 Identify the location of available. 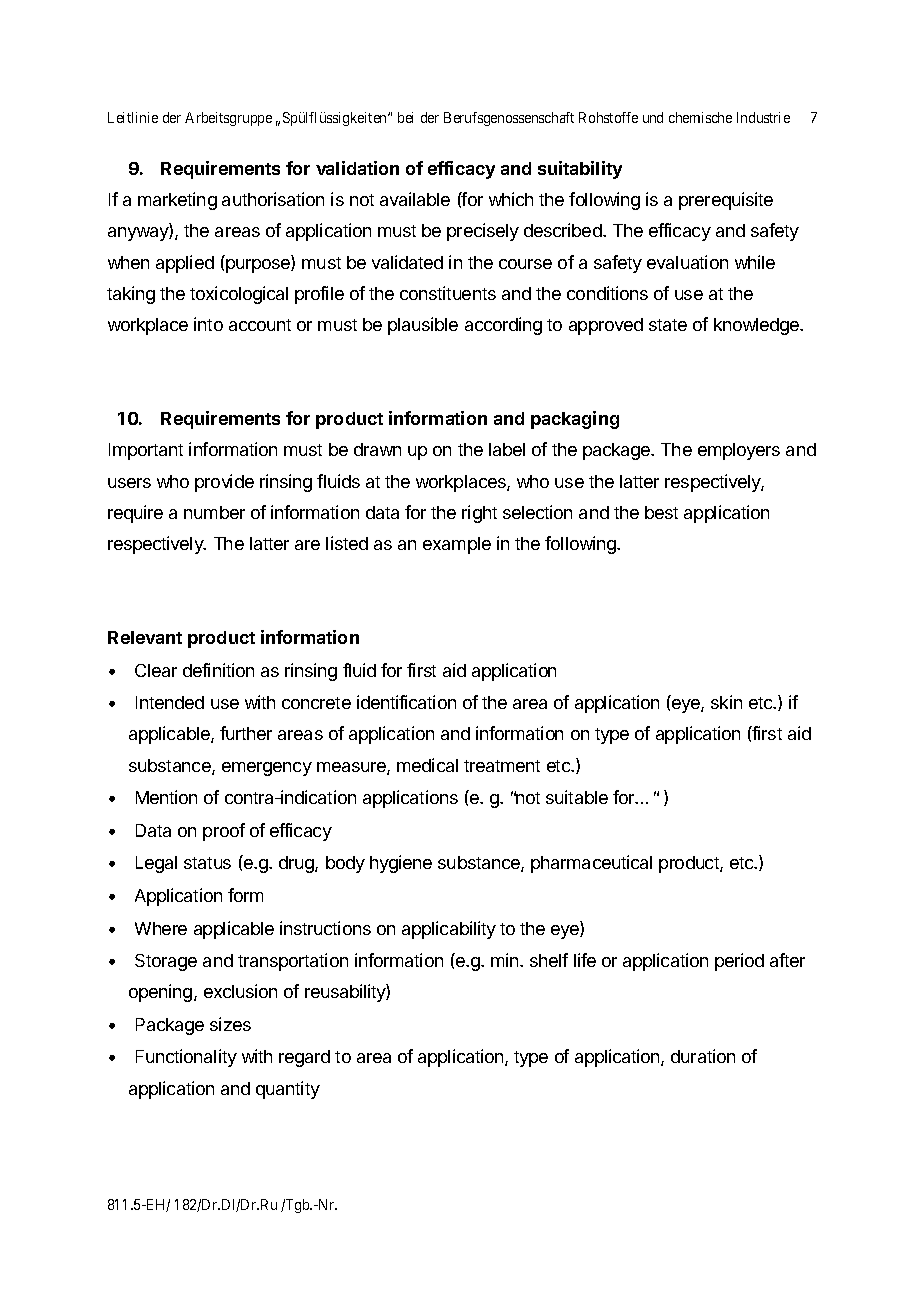
(415, 199).
